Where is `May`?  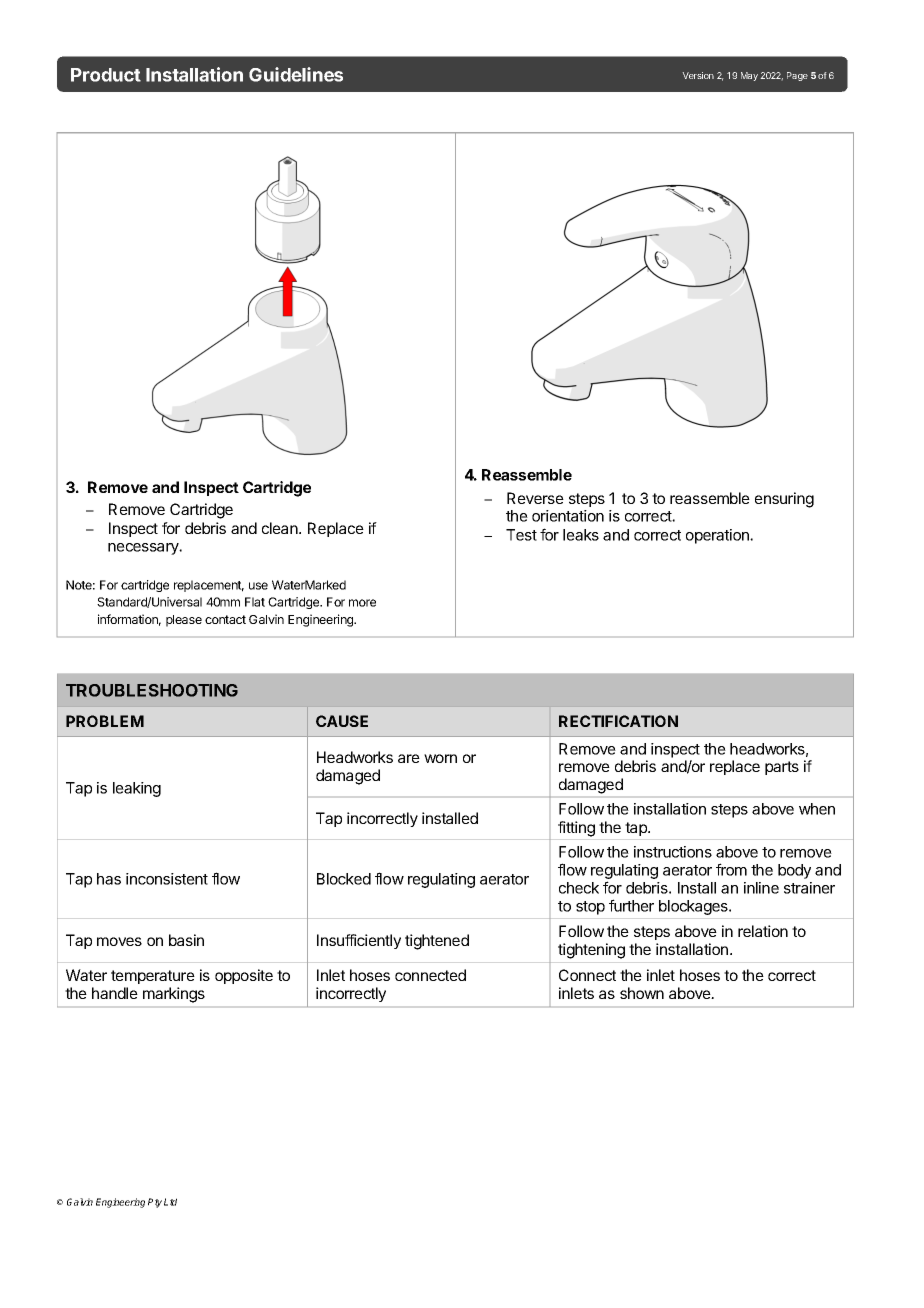
May is located at coordinates (749, 76).
